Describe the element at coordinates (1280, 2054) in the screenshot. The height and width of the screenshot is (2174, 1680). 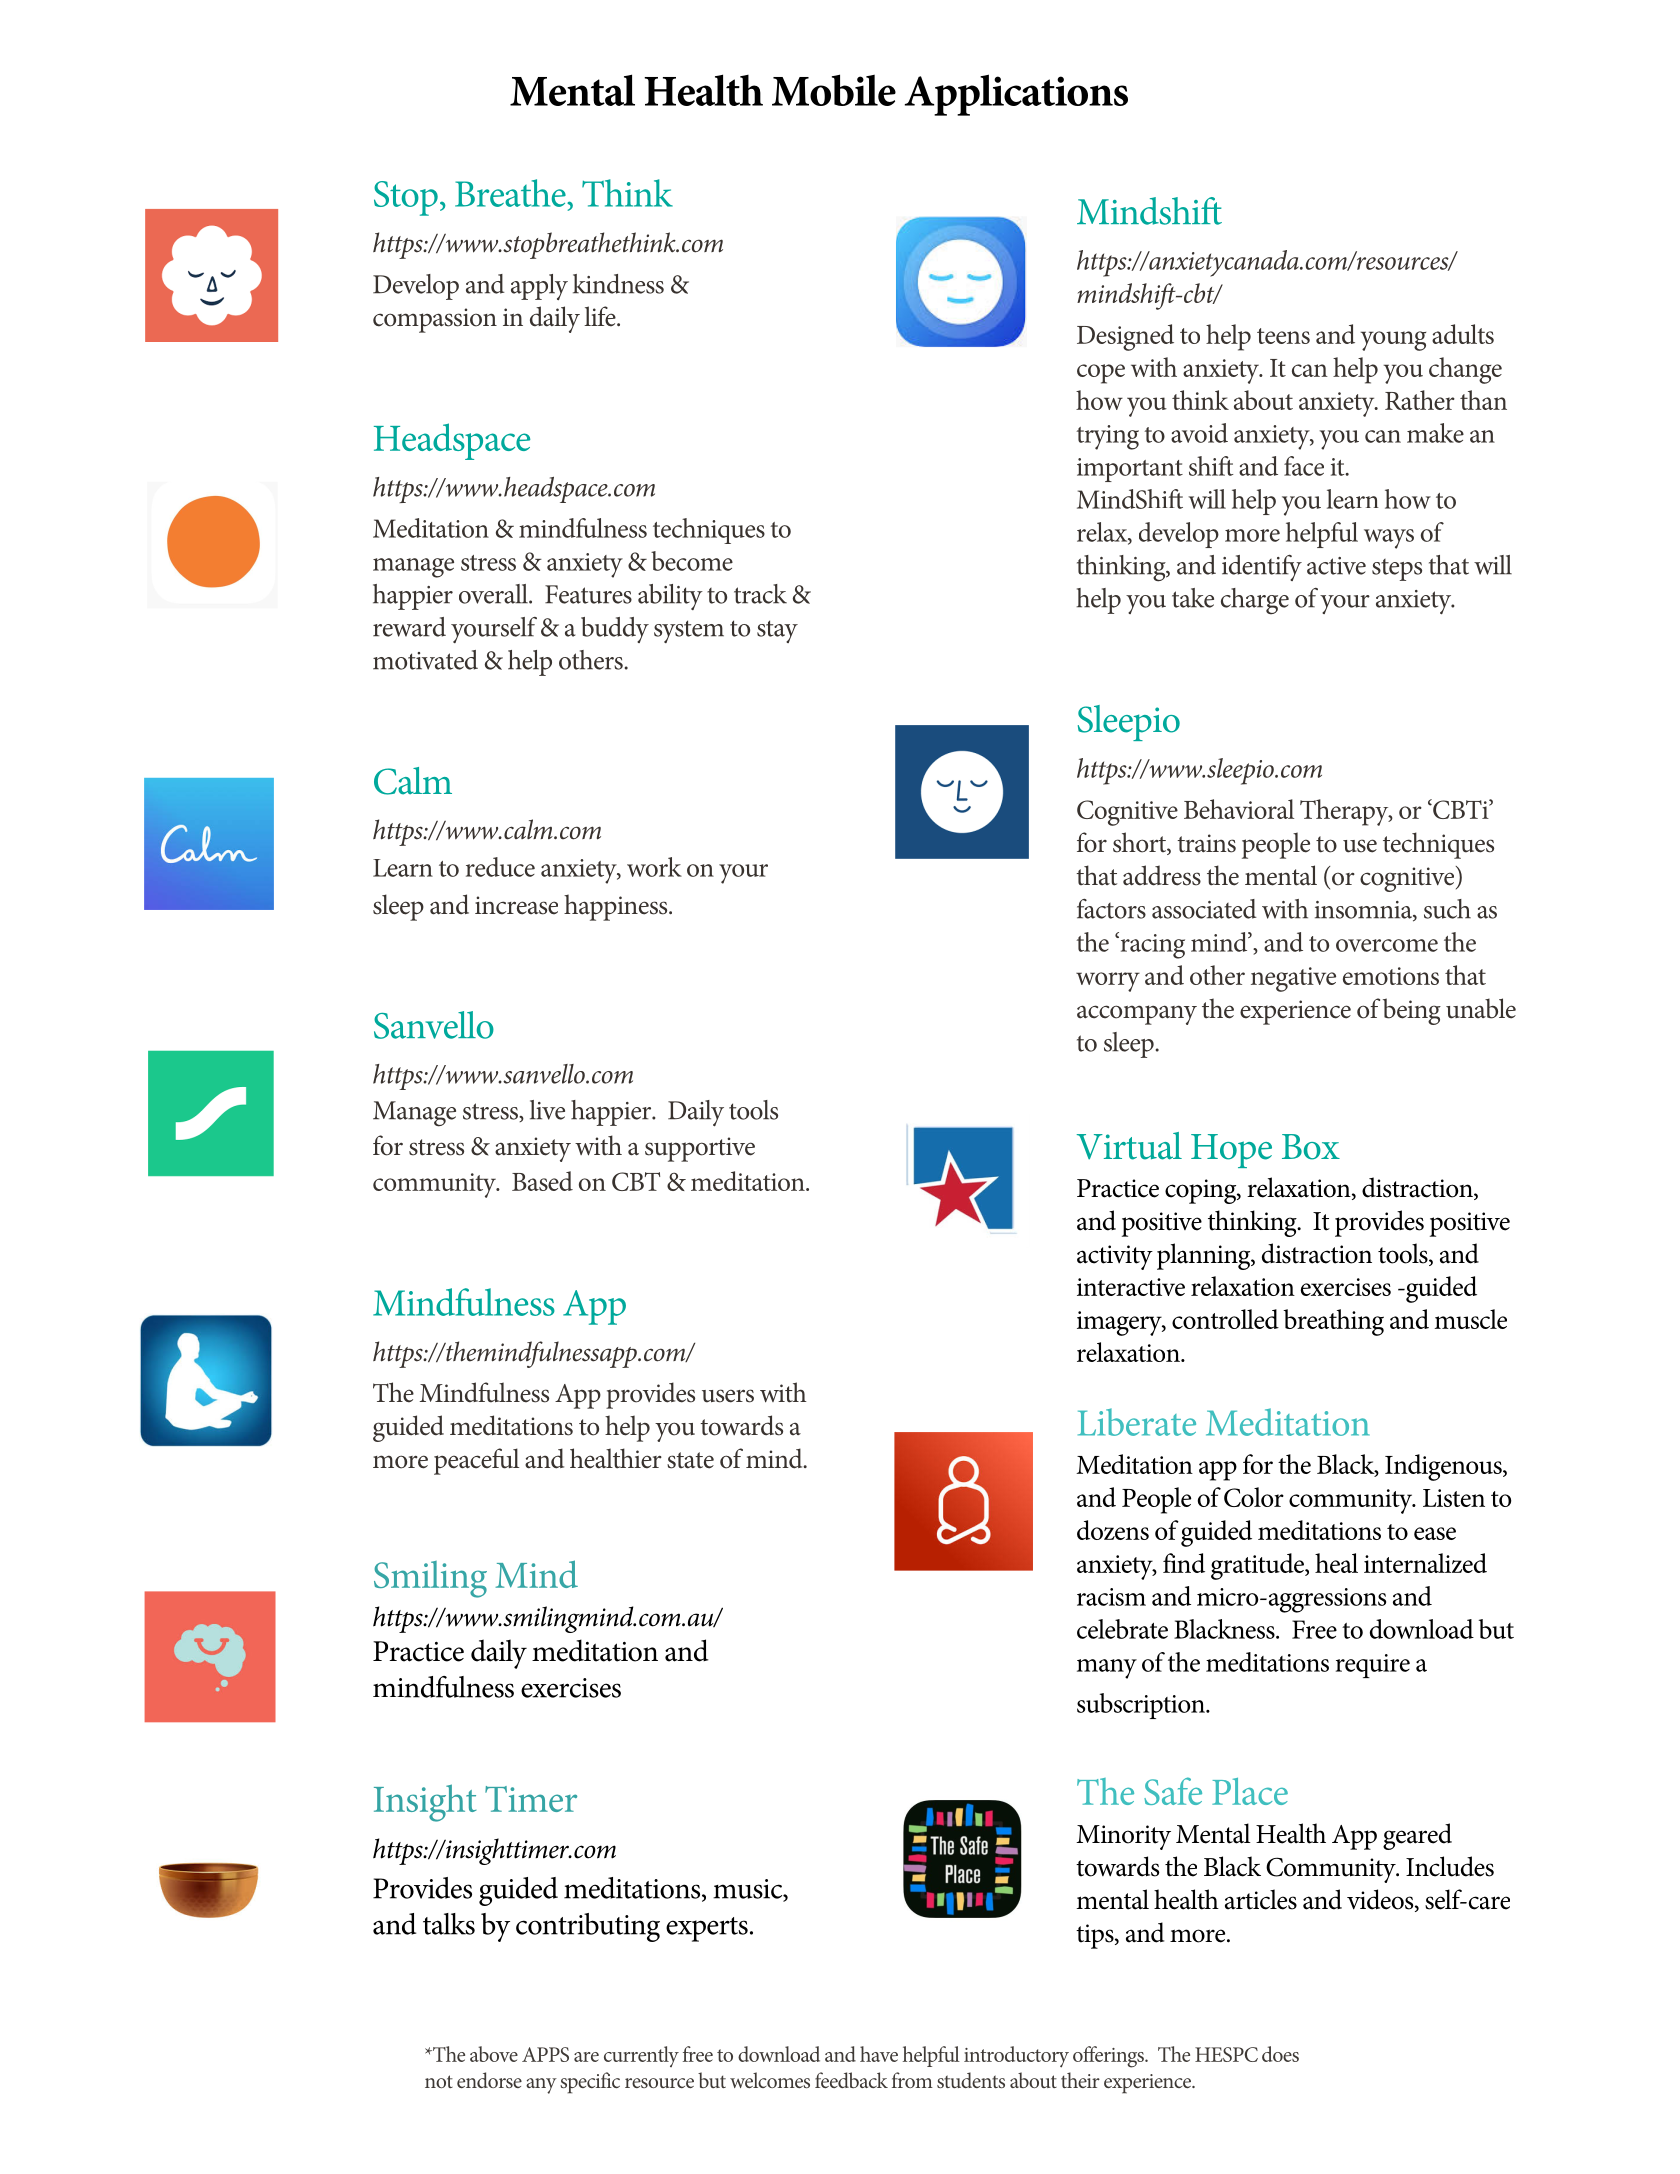
I see `does` at that location.
